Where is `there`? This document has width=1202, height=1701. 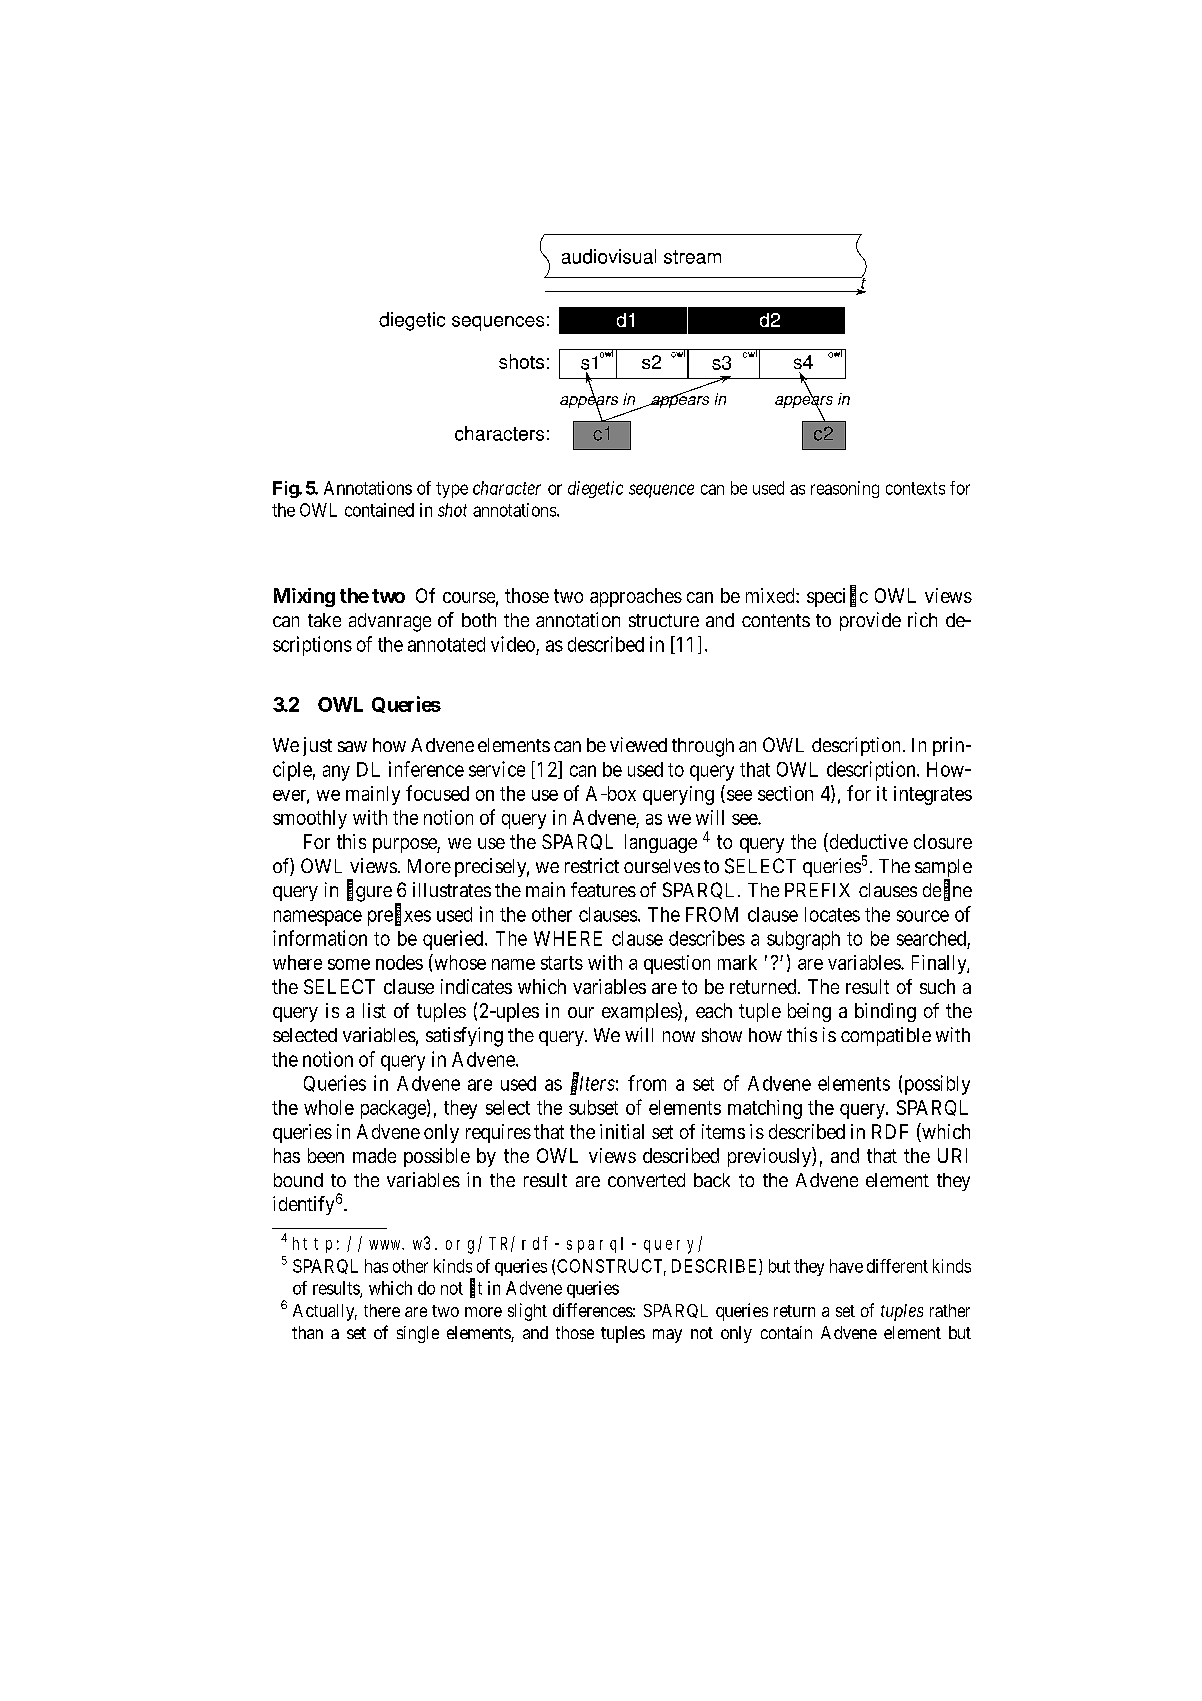 there is located at coordinates (382, 1310).
